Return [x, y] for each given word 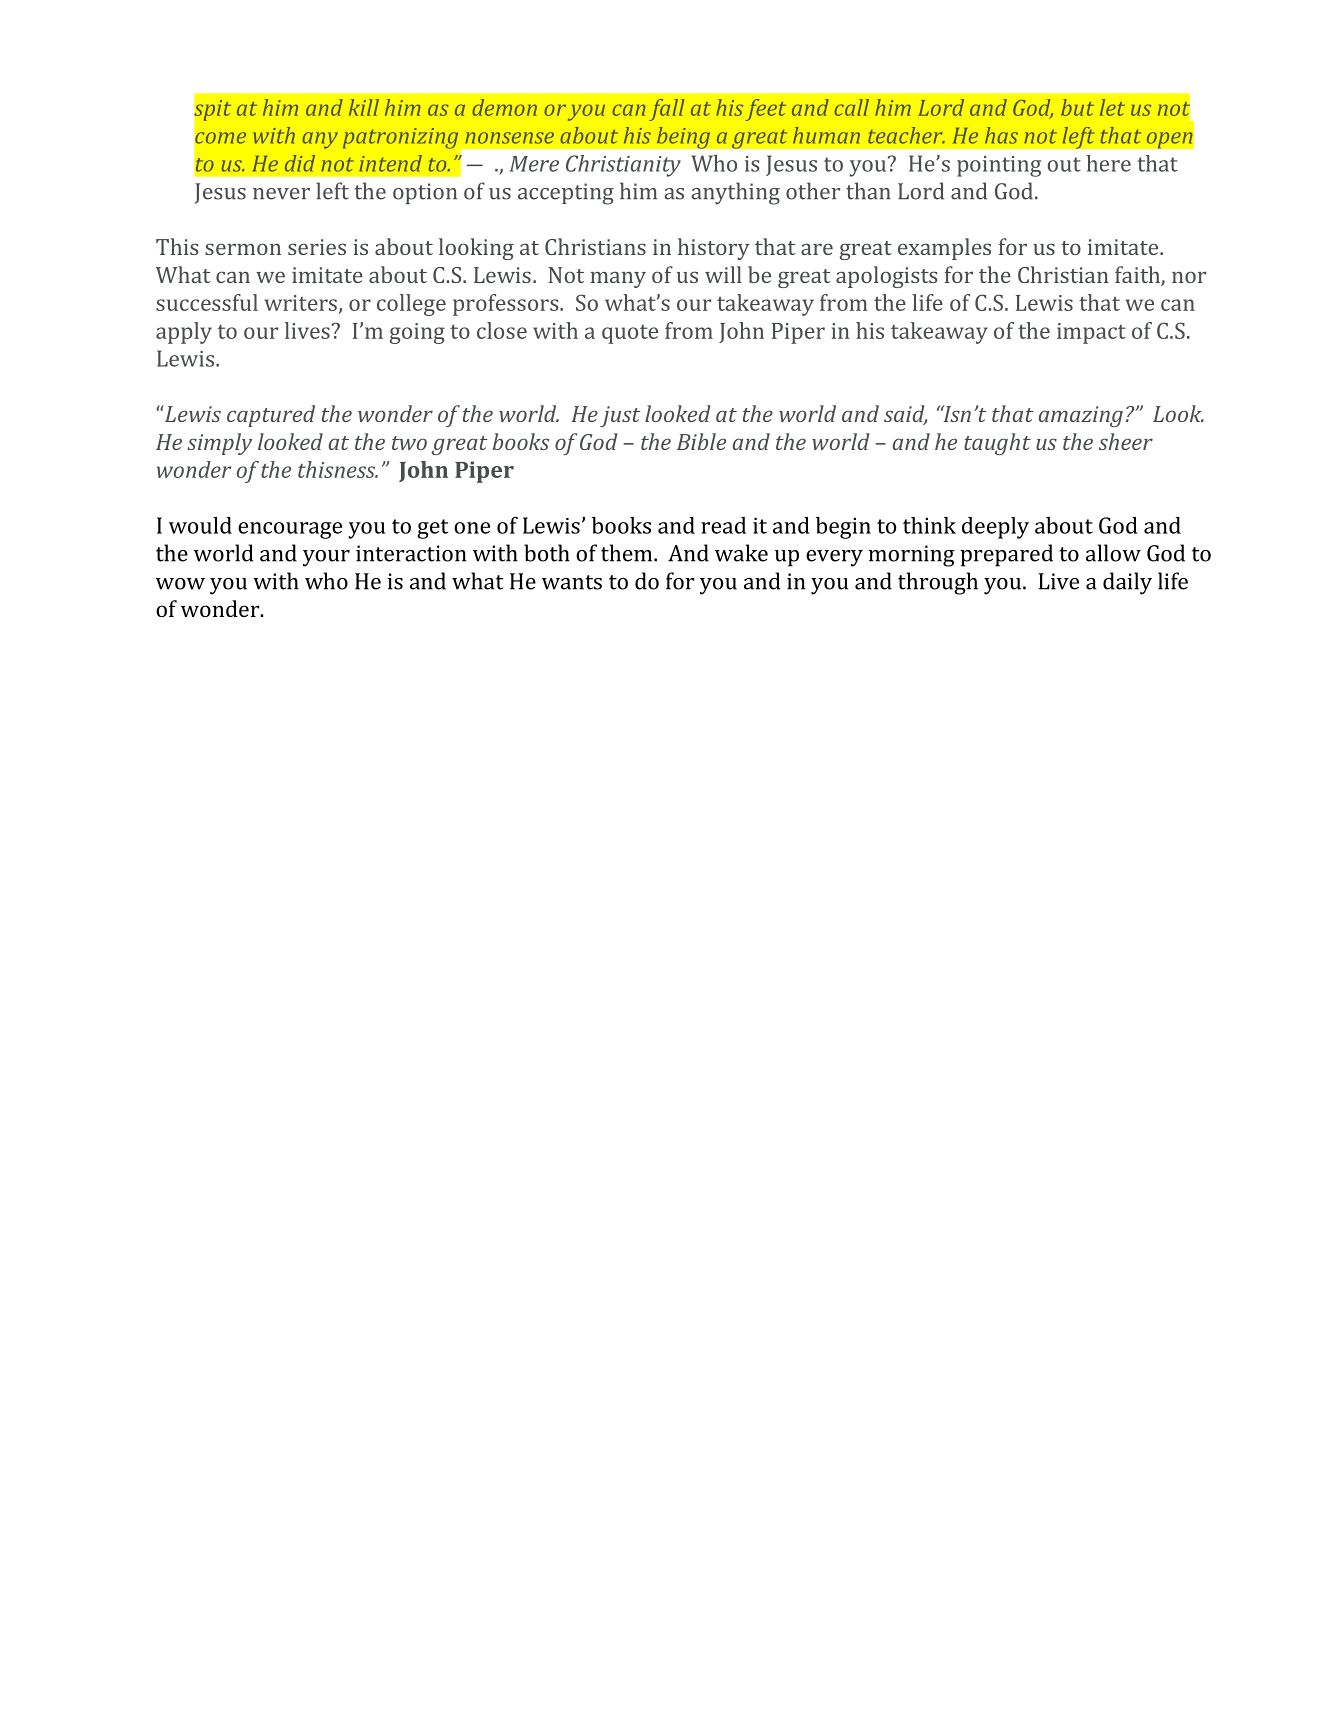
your [326, 558]
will [723, 274]
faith [1138, 276]
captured [271, 416]
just [620, 416]
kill [364, 107]
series [317, 247]
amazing [1081, 416]
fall [666, 110]
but [1077, 107]
